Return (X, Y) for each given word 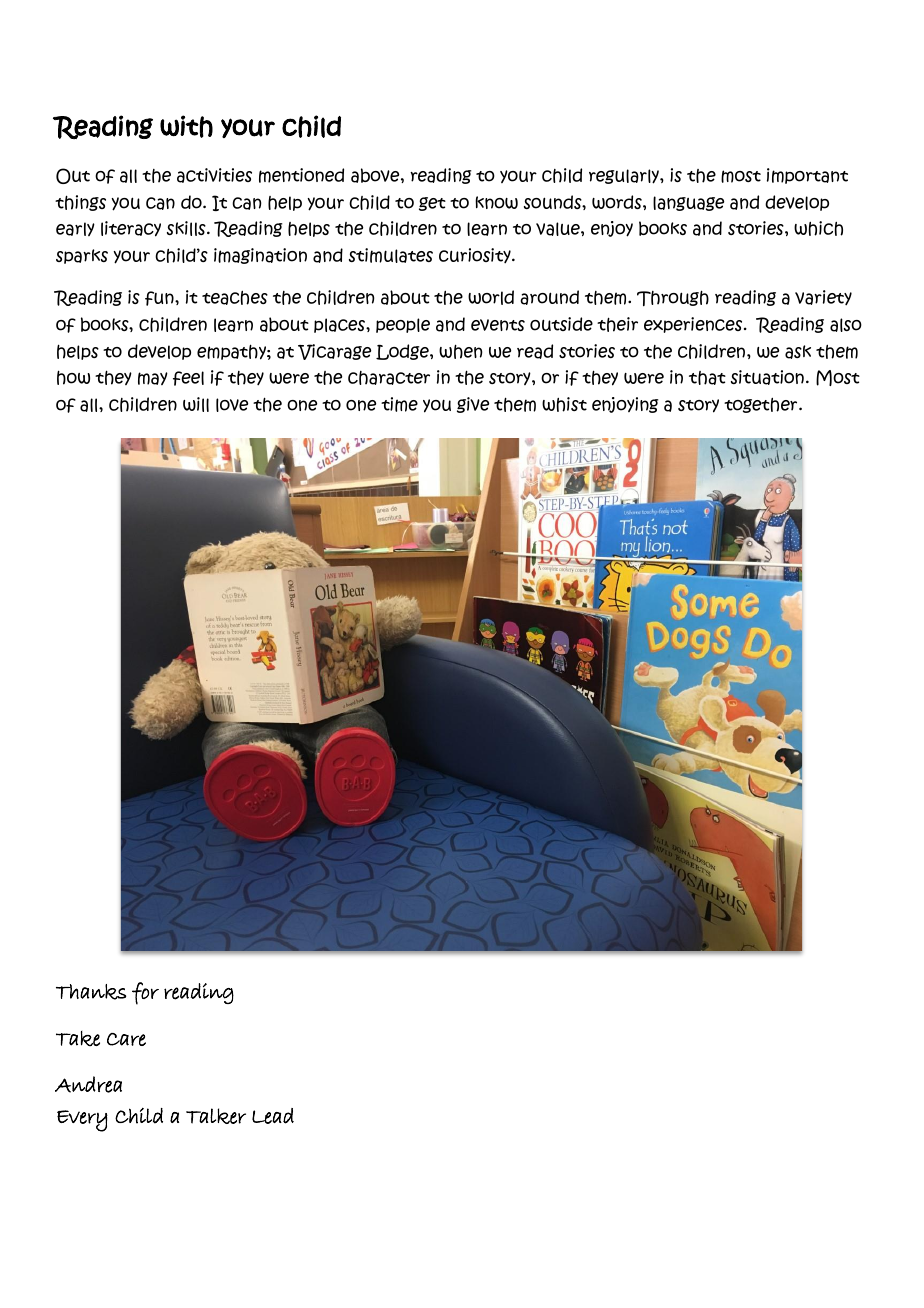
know (496, 202)
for (145, 993)
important (807, 176)
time (399, 404)
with (186, 126)
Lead (273, 1116)
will (196, 404)
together (762, 405)
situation (767, 377)
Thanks (91, 992)
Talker (216, 1116)
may (153, 378)
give (473, 405)
